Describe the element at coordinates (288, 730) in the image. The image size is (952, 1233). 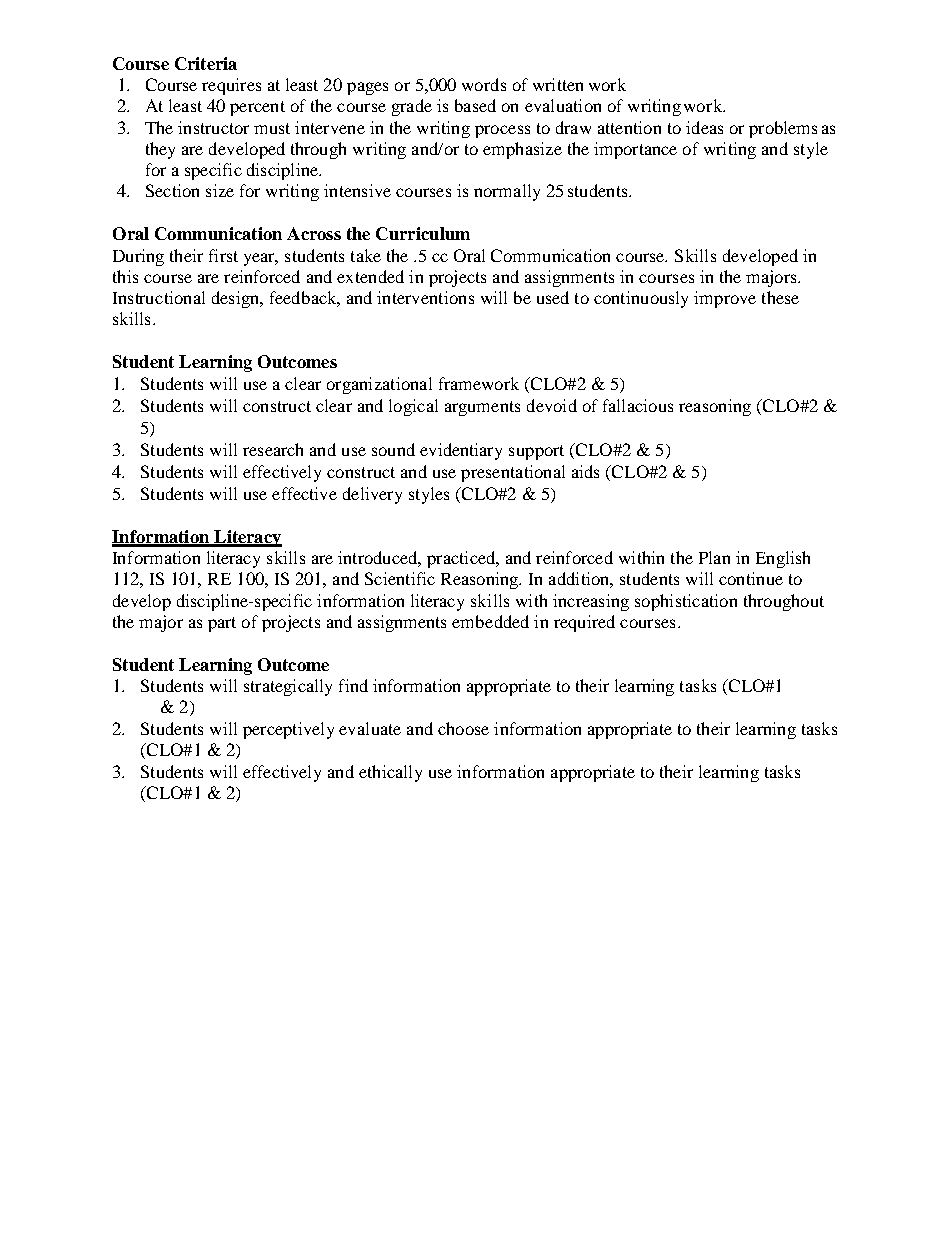
I see `perceptively` at that location.
